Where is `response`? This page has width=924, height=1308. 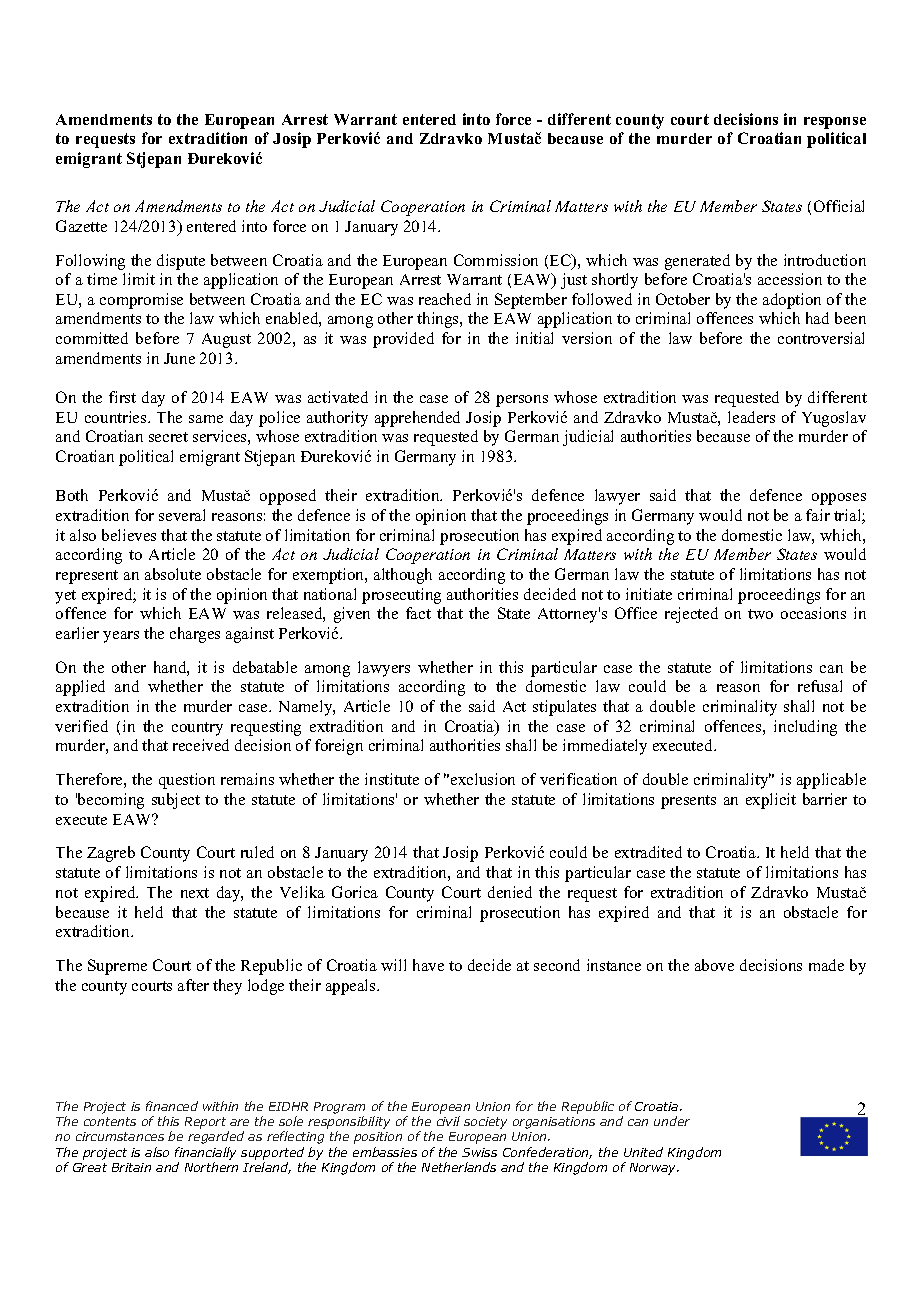 response is located at coordinates (835, 123).
